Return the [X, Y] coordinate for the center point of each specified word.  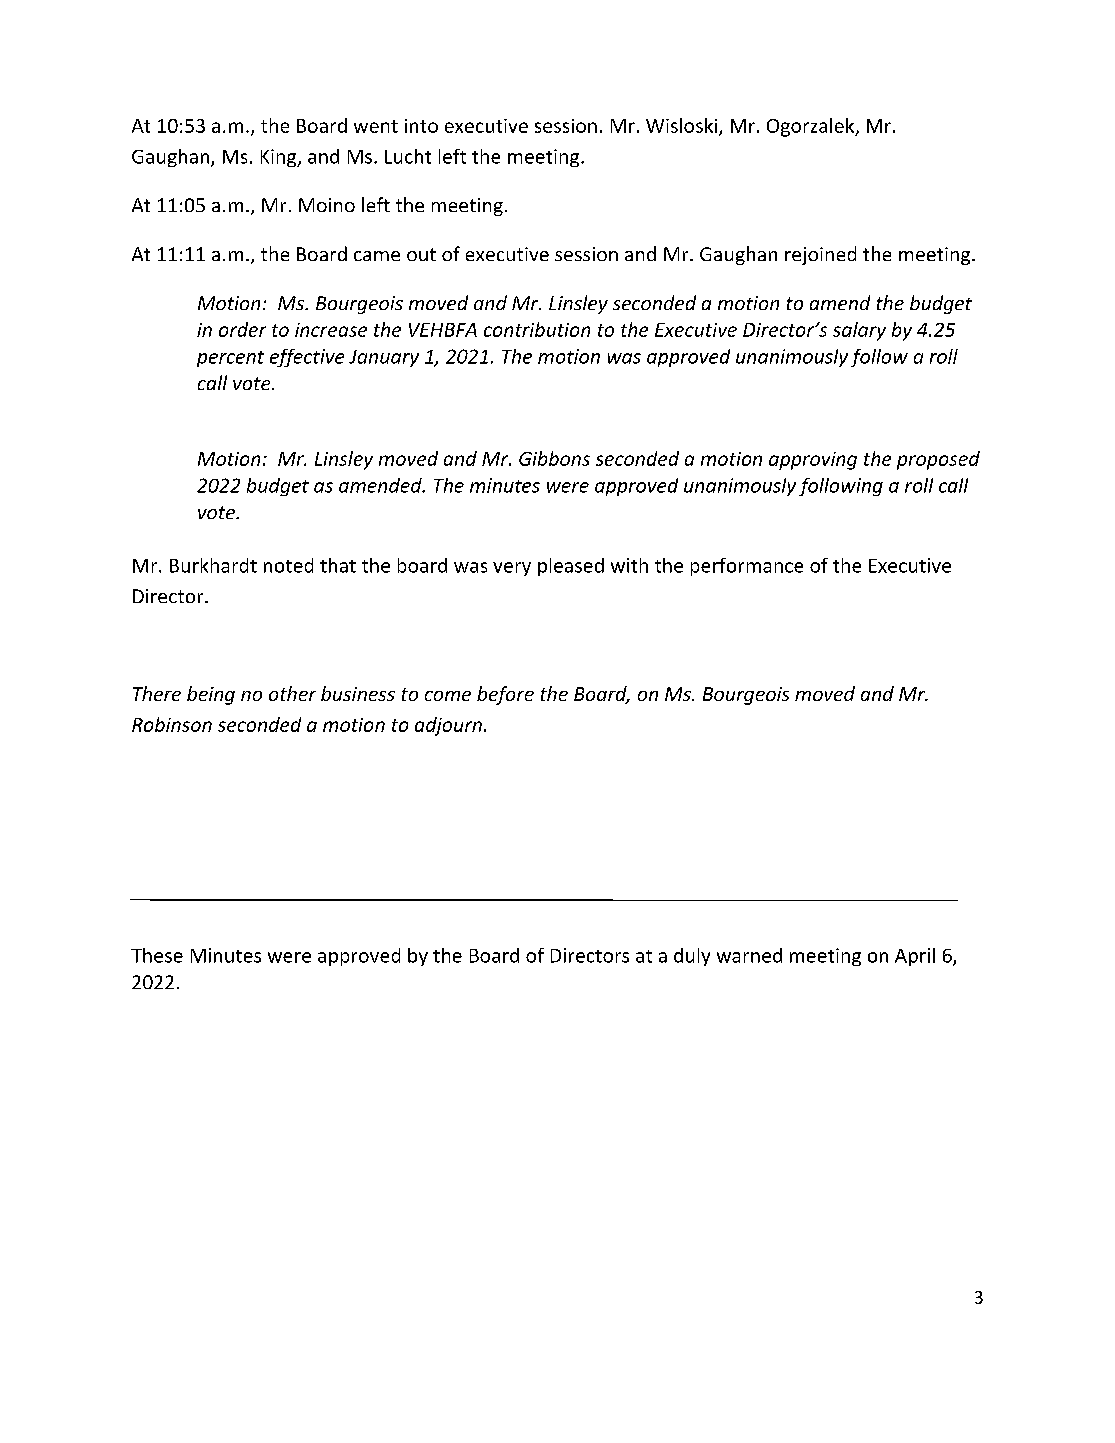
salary [859, 331]
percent [230, 359]
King [280, 158]
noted [288, 565]
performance [747, 567]
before [505, 695]
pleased [571, 567]
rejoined [820, 255]
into [421, 126]
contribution [537, 329]
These [157, 955]
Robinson [172, 724]
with [629, 565]
